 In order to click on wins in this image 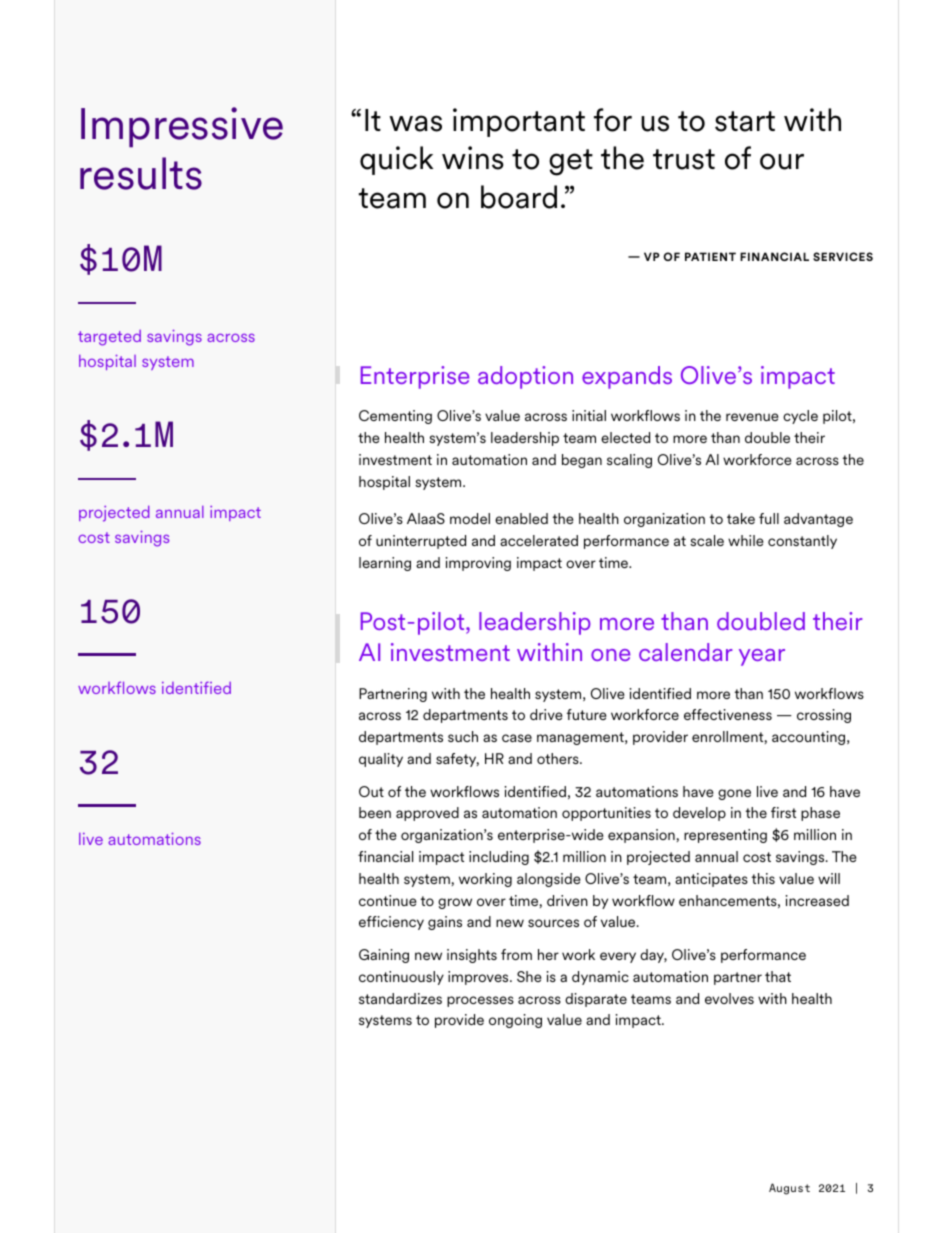, I will do `click(473, 158)`.
